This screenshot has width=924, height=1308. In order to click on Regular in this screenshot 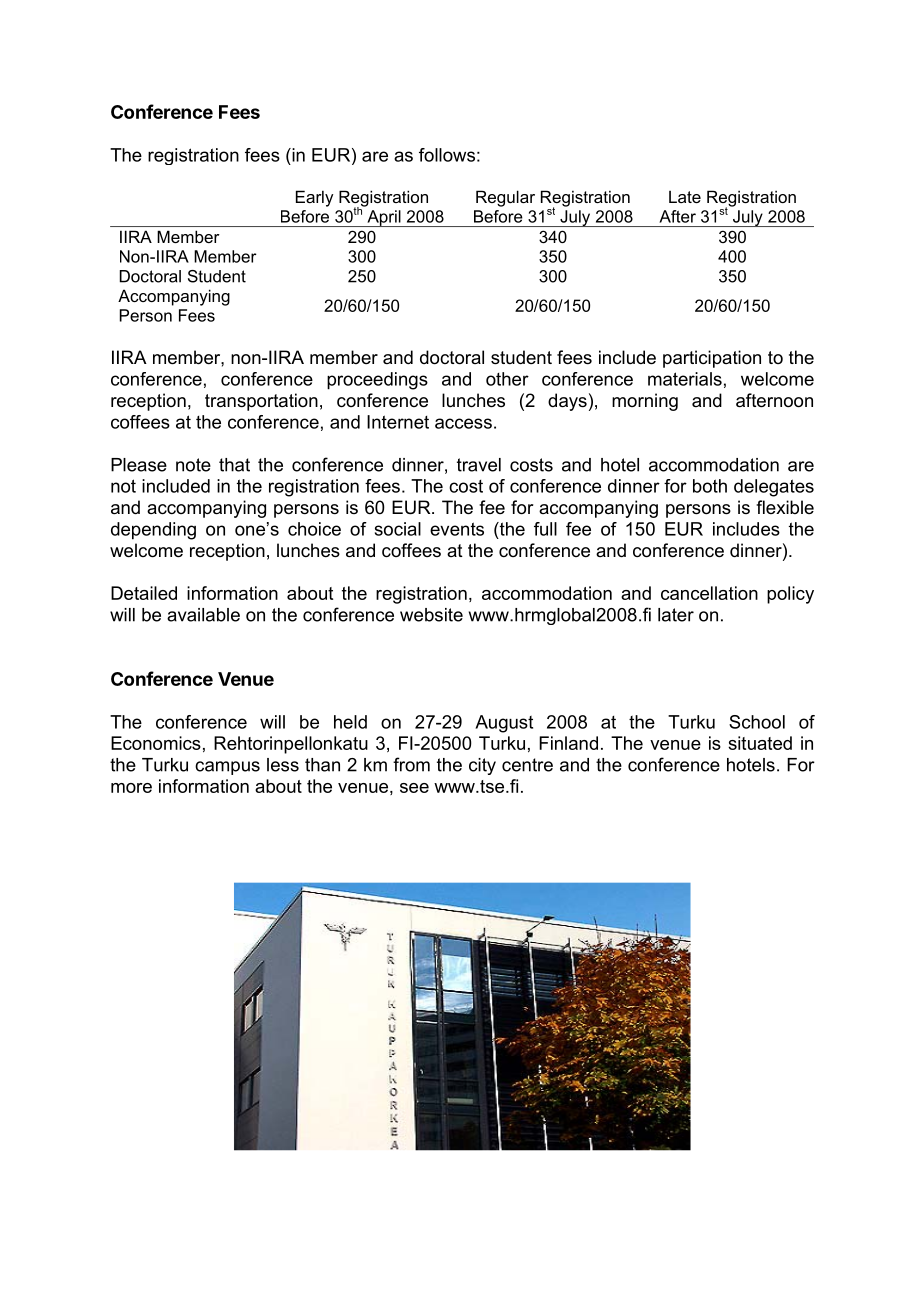, I will do `click(505, 198)`.
